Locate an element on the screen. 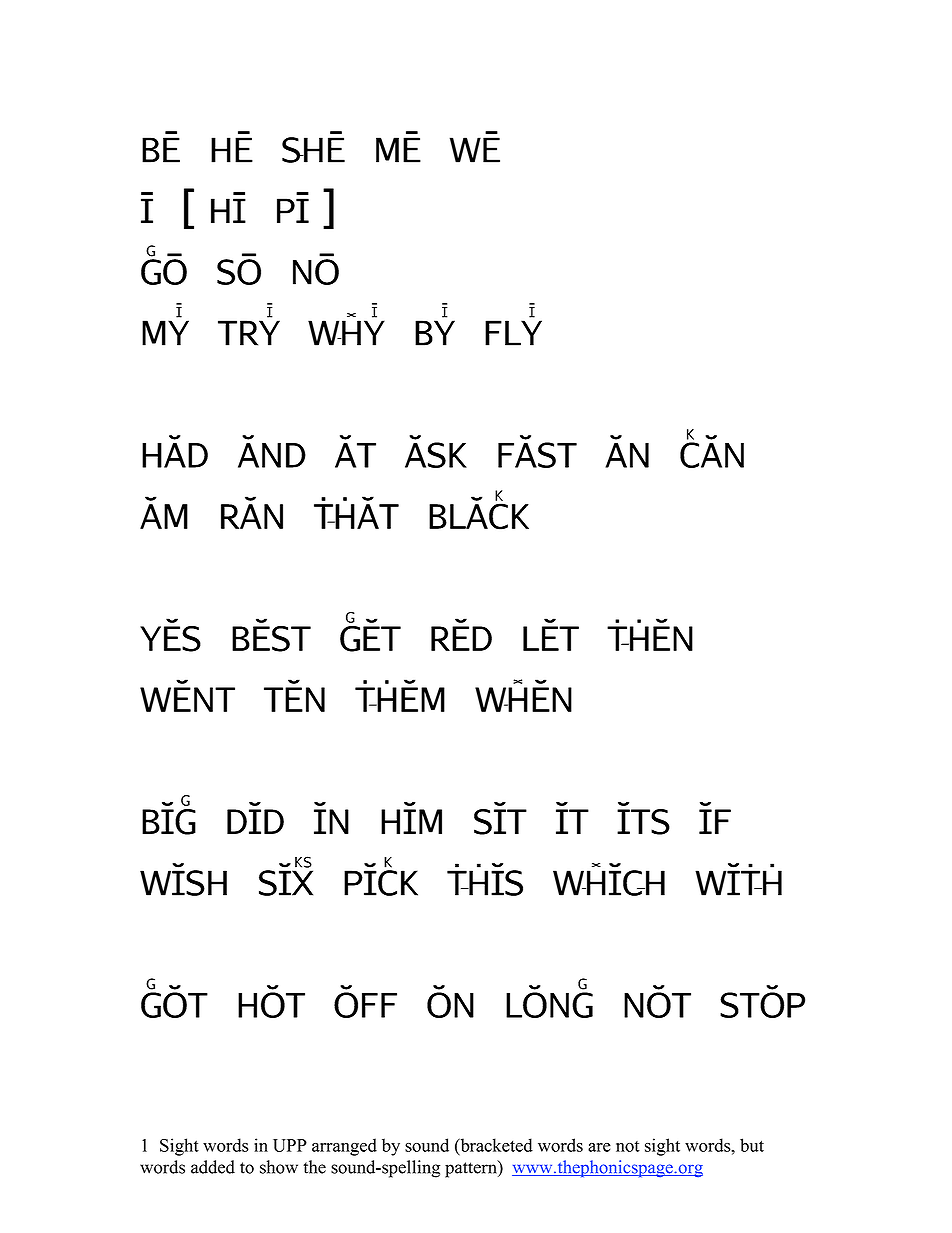  can is located at coordinates (712, 448).
